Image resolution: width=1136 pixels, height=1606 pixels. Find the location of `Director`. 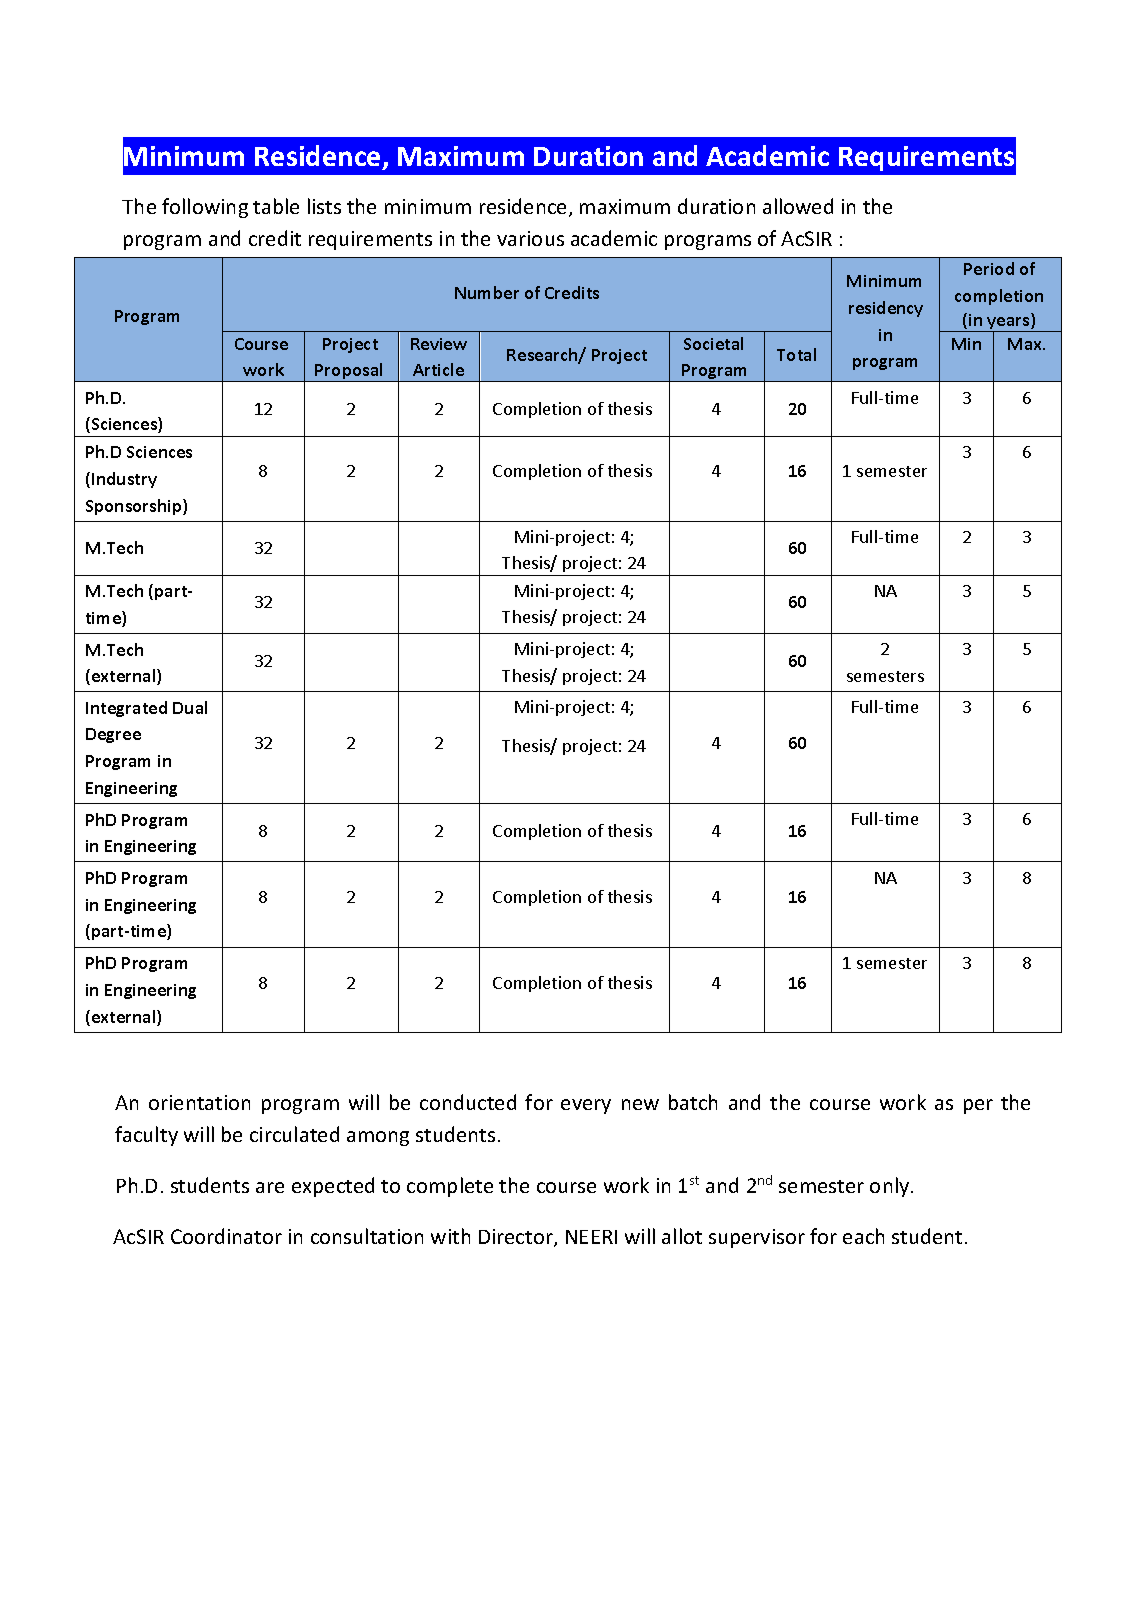

Director is located at coordinates (517, 1238).
